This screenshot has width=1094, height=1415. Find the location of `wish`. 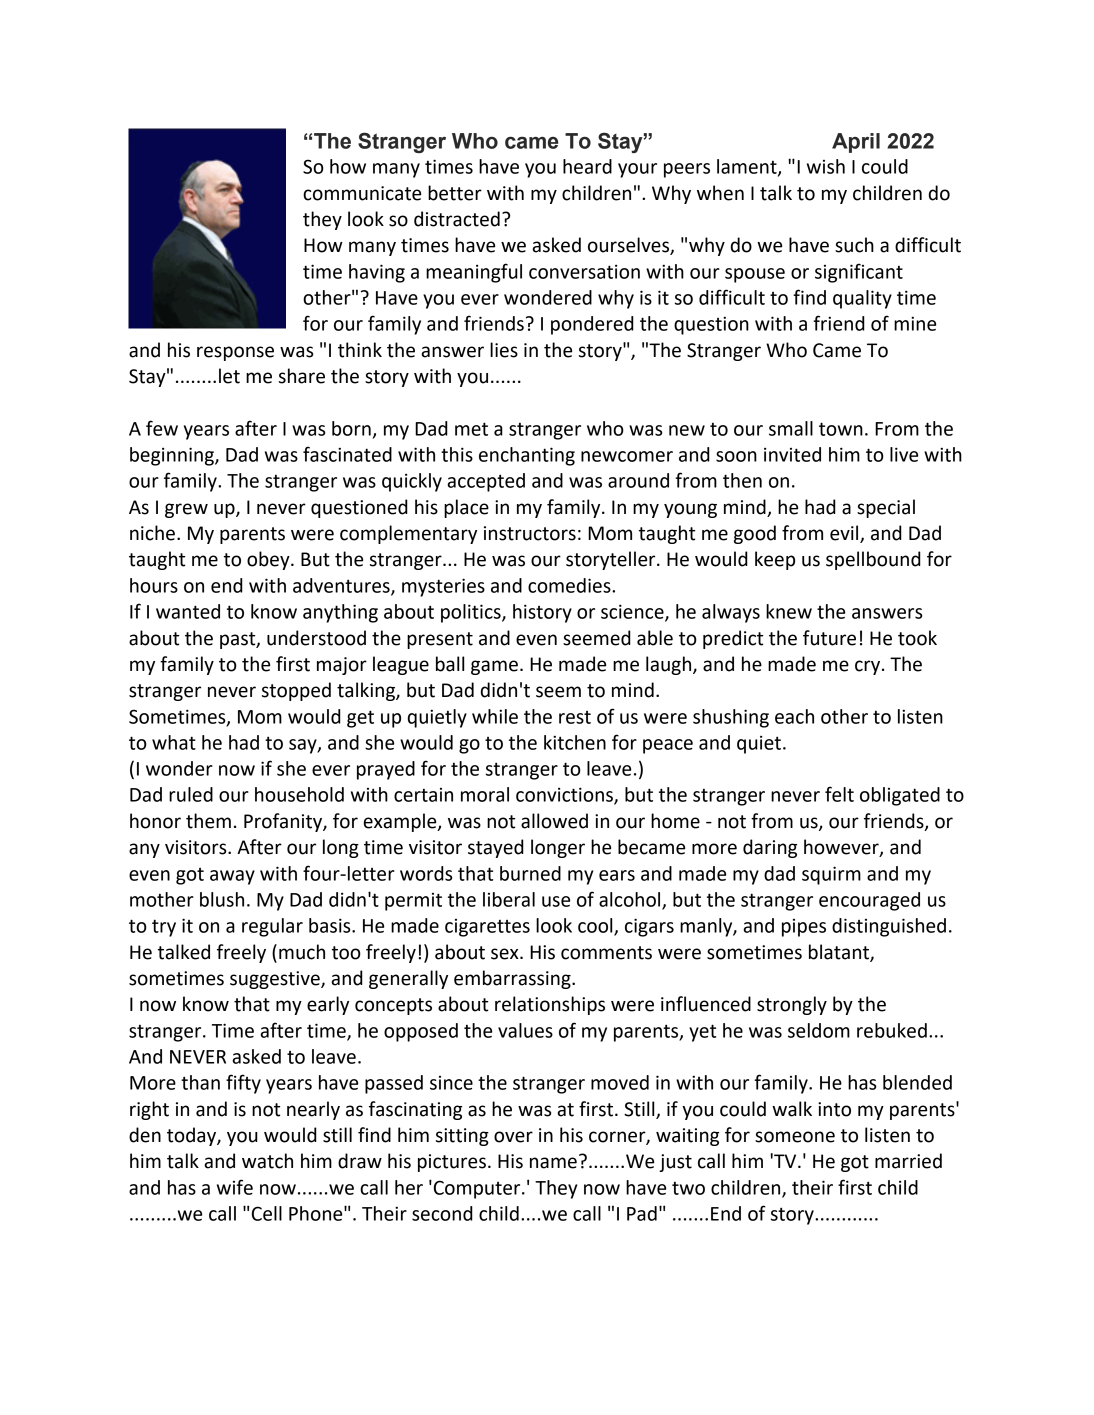

wish is located at coordinates (826, 166).
